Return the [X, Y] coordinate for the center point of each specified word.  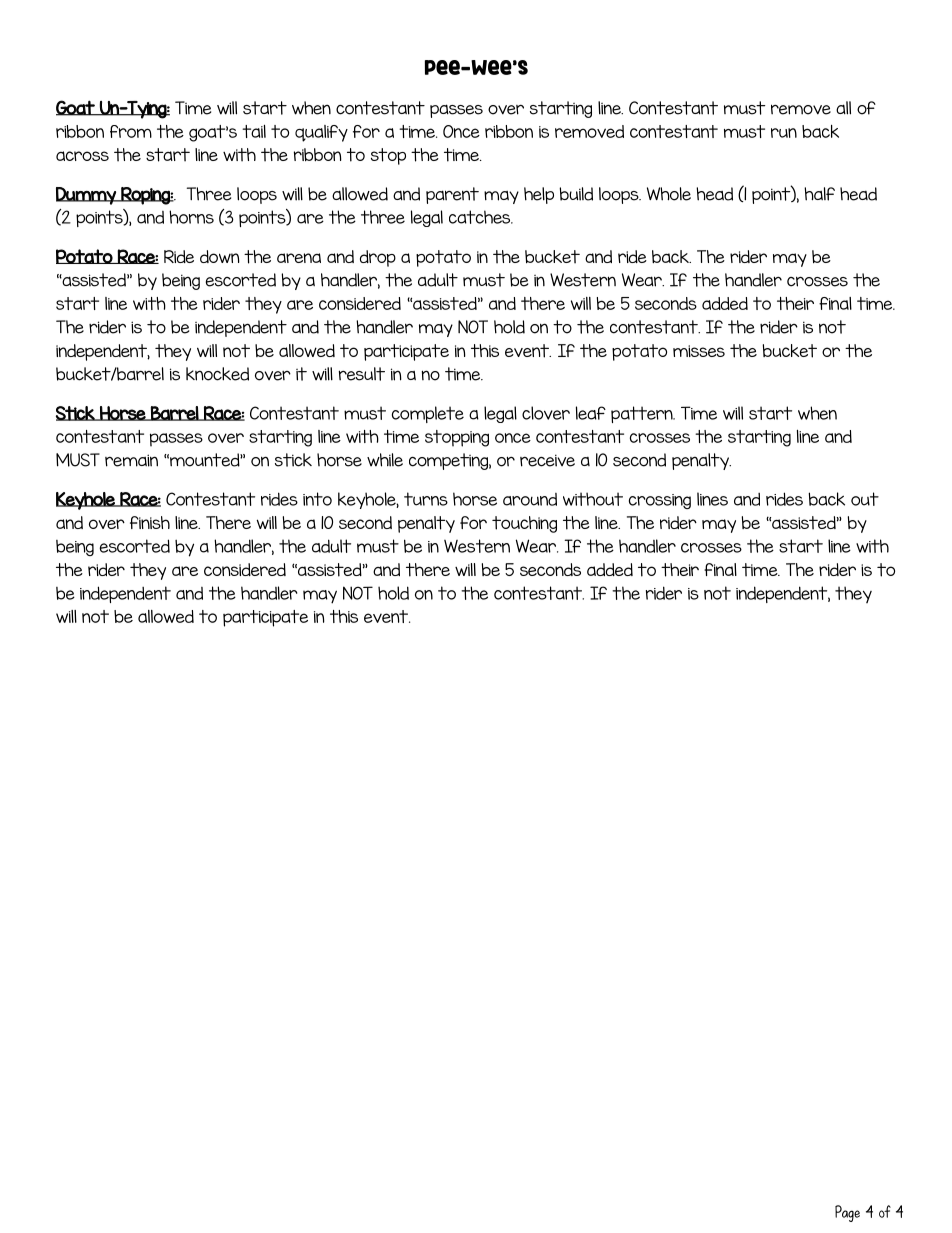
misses [699, 351]
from [131, 131]
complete [428, 414]
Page [847, 1213]
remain [131, 460]
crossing [660, 501]
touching [524, 524]
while [385, 460]
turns [426, 499]
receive [547, 460]
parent [452, 195]
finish [150, 522]
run [784, 133]
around [530, 499]
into [317, 499]
